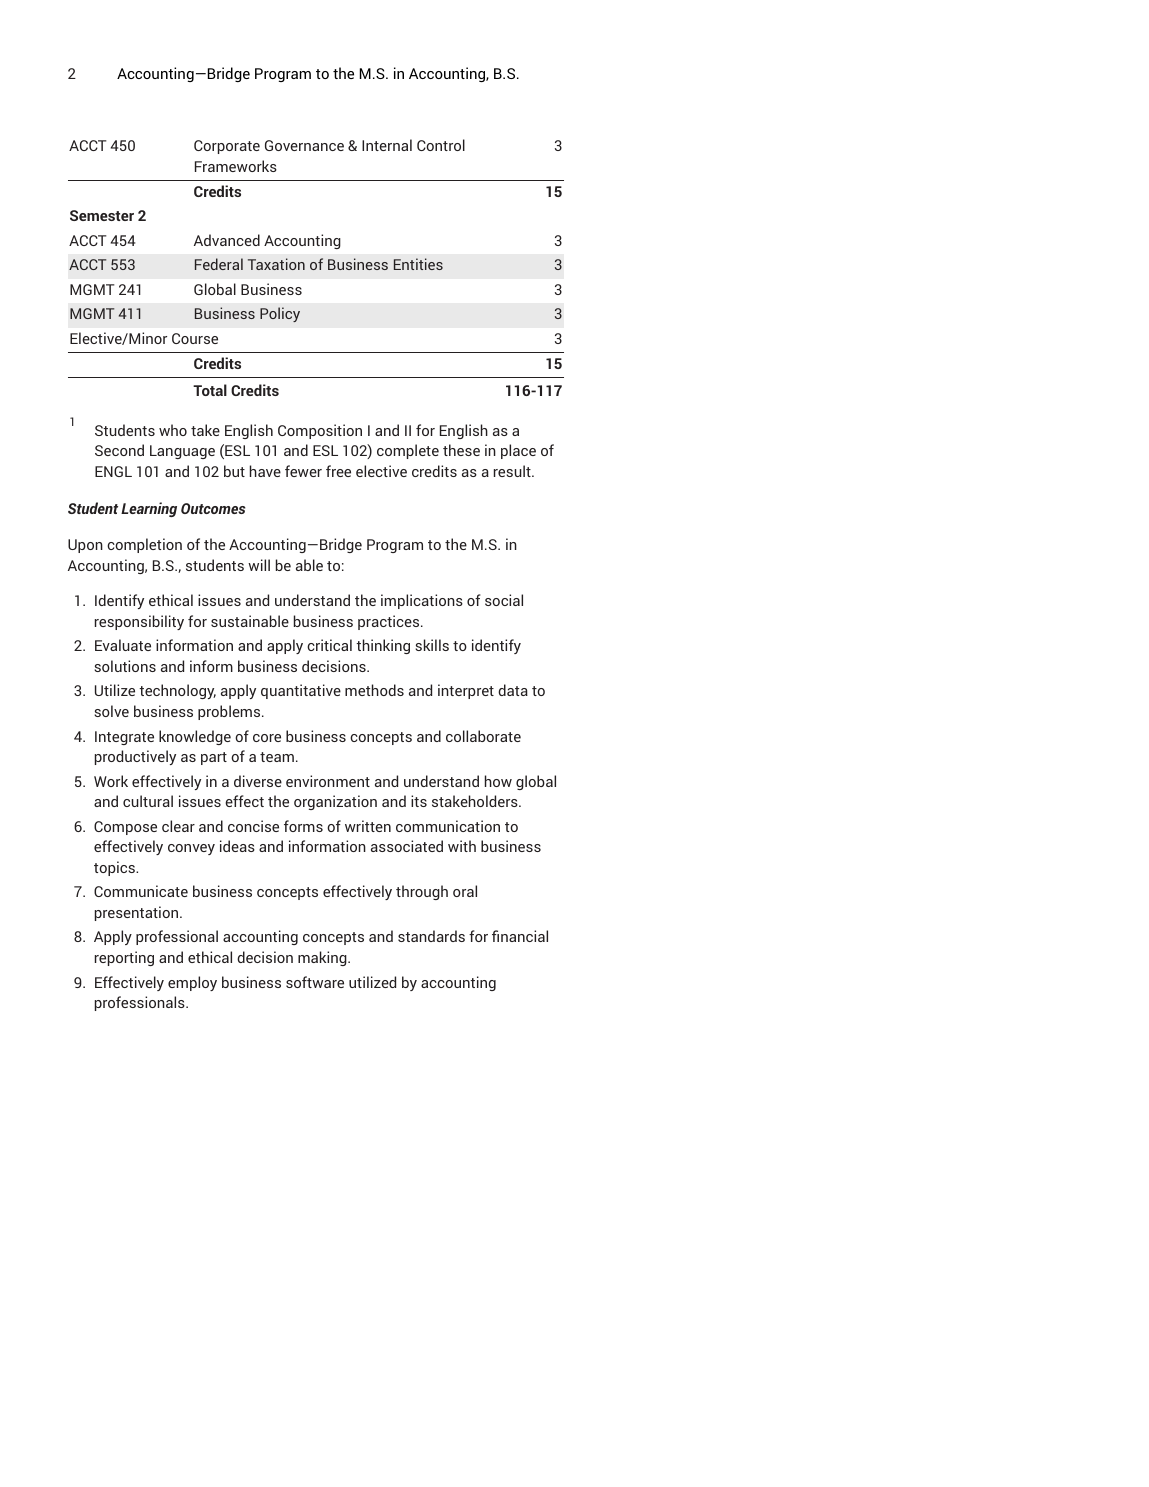  Describe the element at coordinates (323, 958) in the image. I see `making` at that location.
